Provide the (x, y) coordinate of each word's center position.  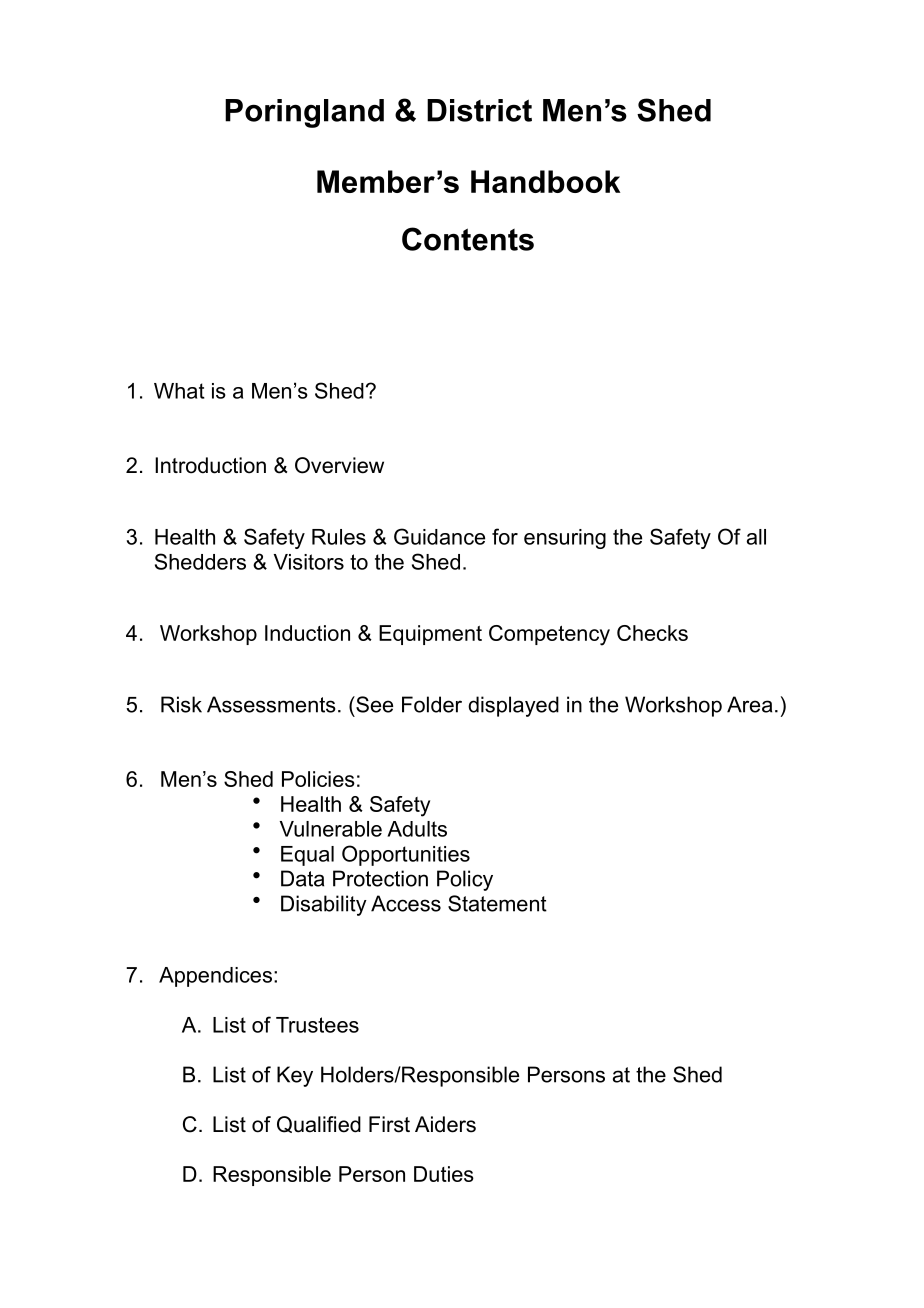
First (389, 1124)
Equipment (430, 635)
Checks (652, 633)
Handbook (545, 181)
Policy (465, 880)
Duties (444, 1174)
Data (302, 878)
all (756, 537)
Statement (497, 903)
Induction (307, 633)
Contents (468, 239)
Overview (339, 465)
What (179, 391)
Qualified (319, 1124)
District (479, 110)
